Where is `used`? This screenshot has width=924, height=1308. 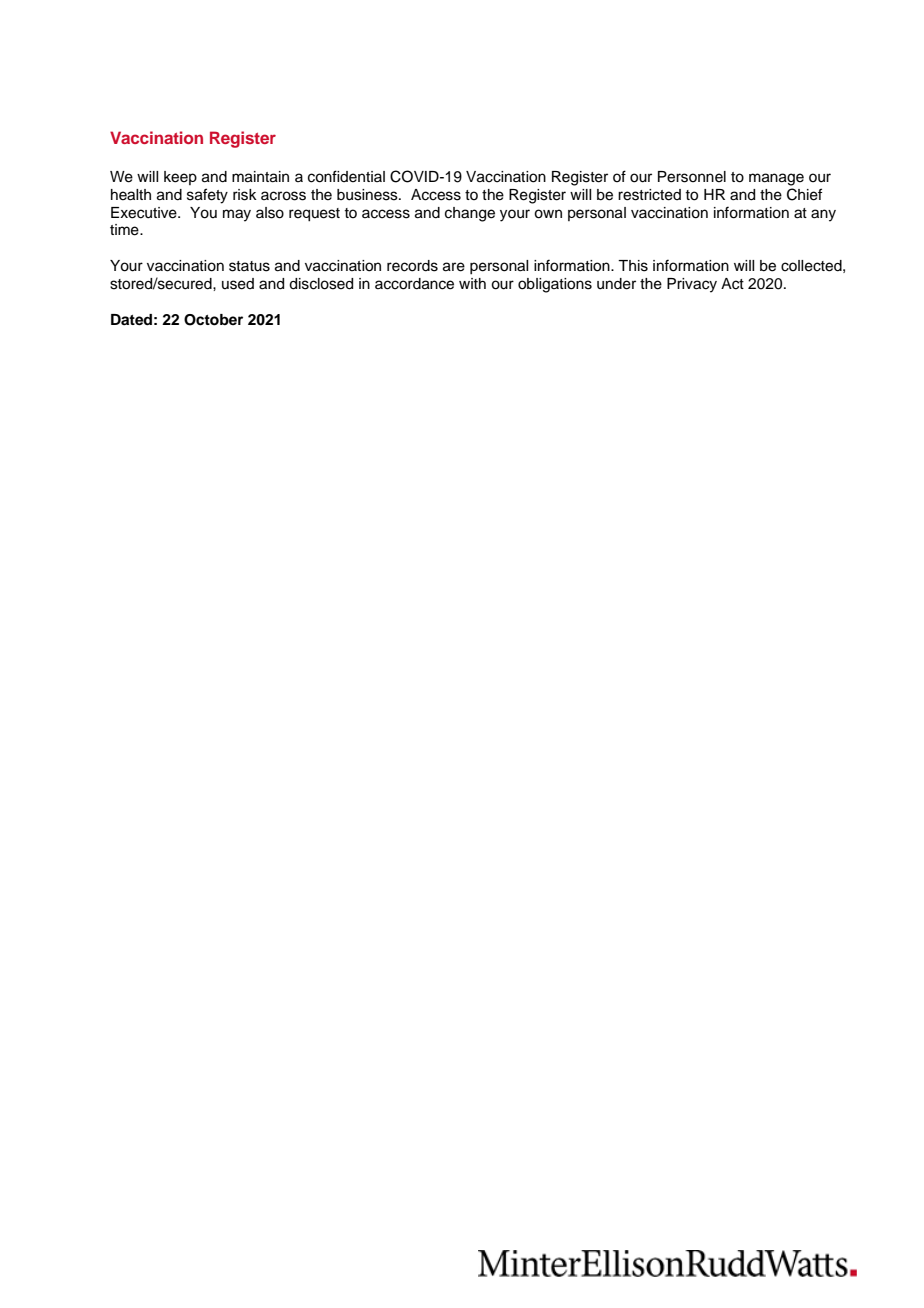
used is located at coordinates (238, 284).
